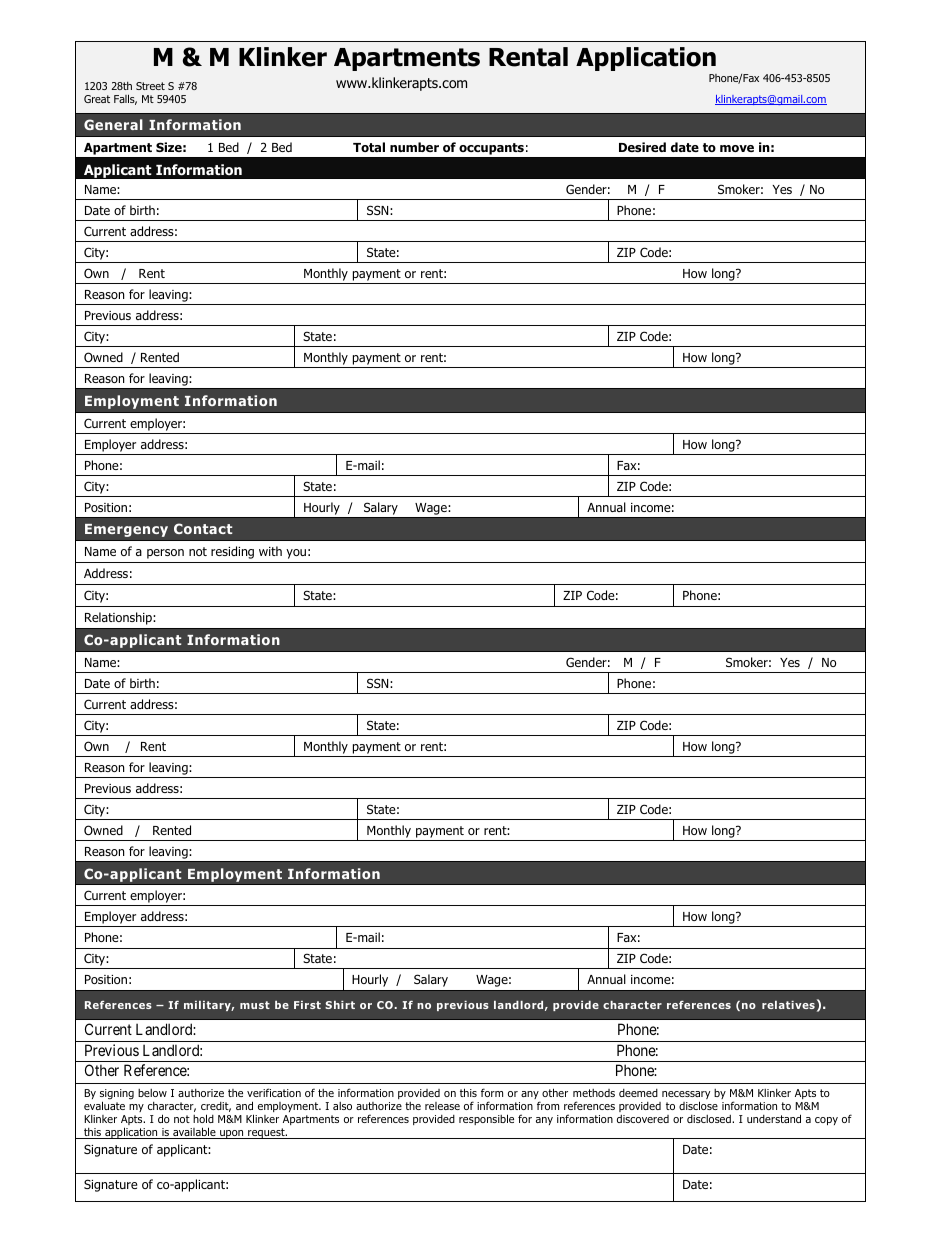 The image size is (952, 1233). What do you see at coordinates (150, 86) in the screenshot?
I see `Street` at bounding box center [150, 86].
